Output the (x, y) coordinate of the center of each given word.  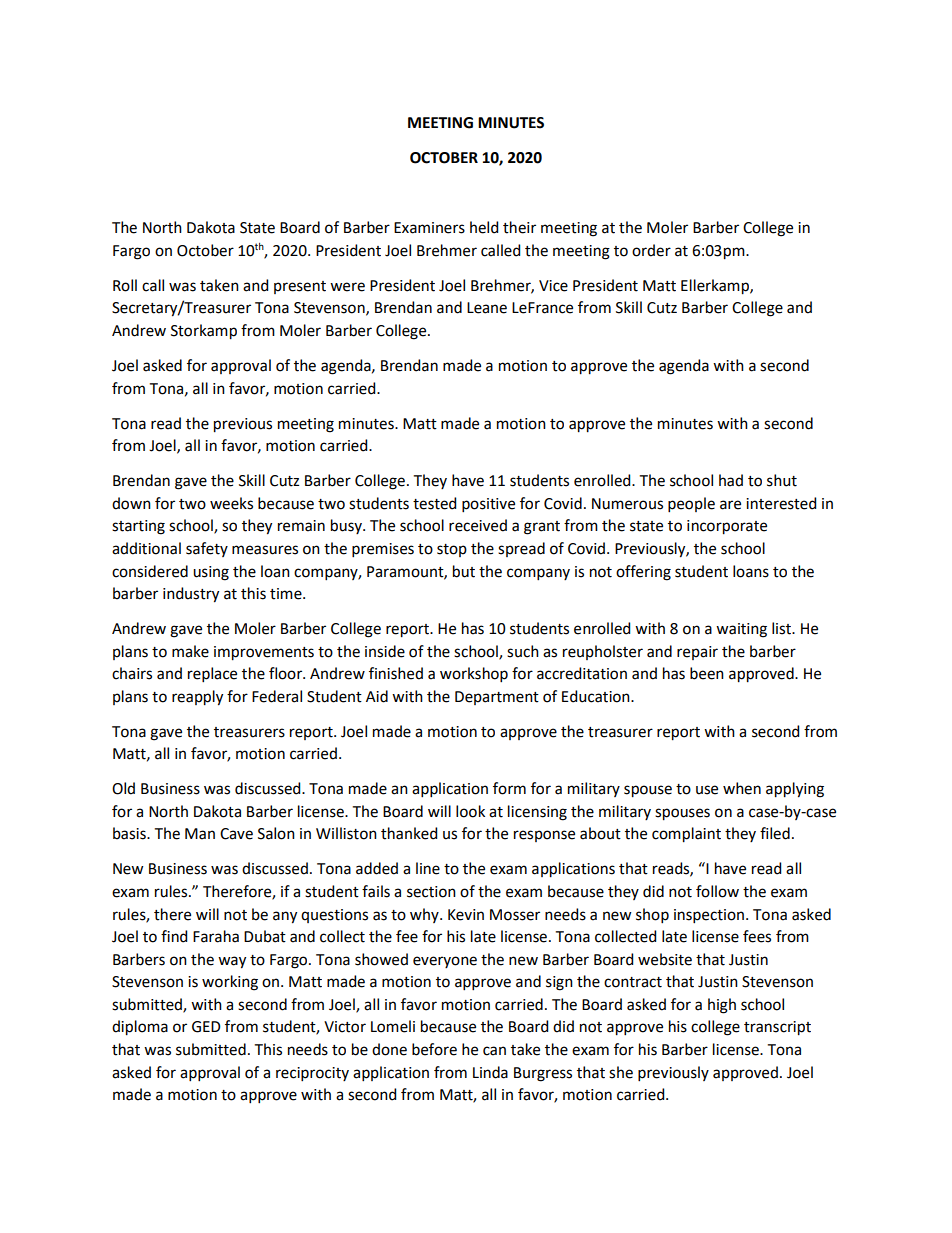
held (484, 227)
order (651, 250)
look (470, 811)
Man (200, 834)
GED (206, 1027)
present (300, 287)
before (434, 1049)
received (478, 525)
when (742, 788)
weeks (231, 503)
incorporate (727, 527)
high (722, 1006)
